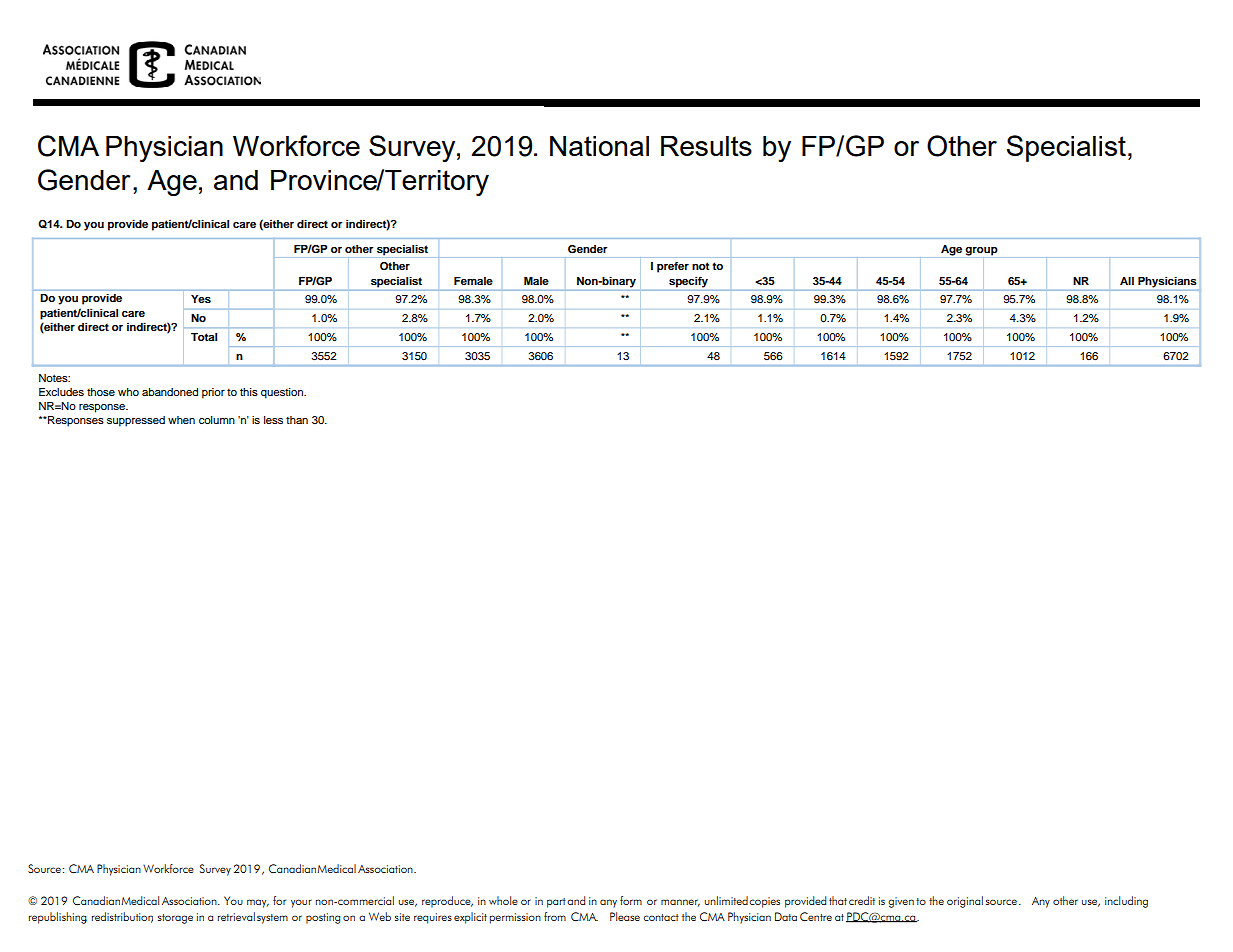 Image resolution: width=1233 pixels, height=952 pixels. What do you see at coordinates (599, 146) in the screenshot?
I see `National` at bounding box center [599, 146].
